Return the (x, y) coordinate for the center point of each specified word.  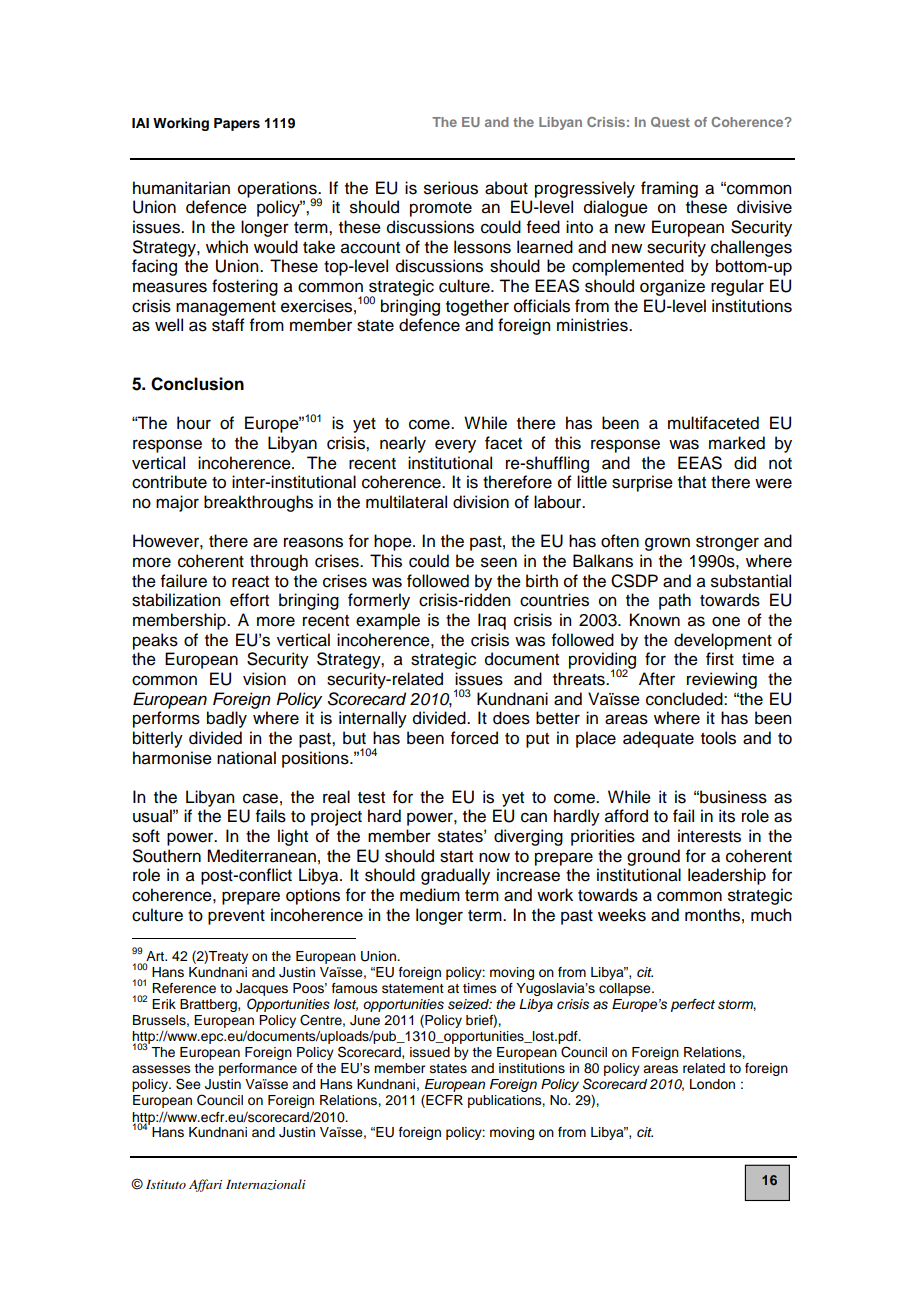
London (712, 1084)
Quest (670, 122)
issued (430, 1052)
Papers (237, 124)
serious (451, 188)
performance (258, 1069)
